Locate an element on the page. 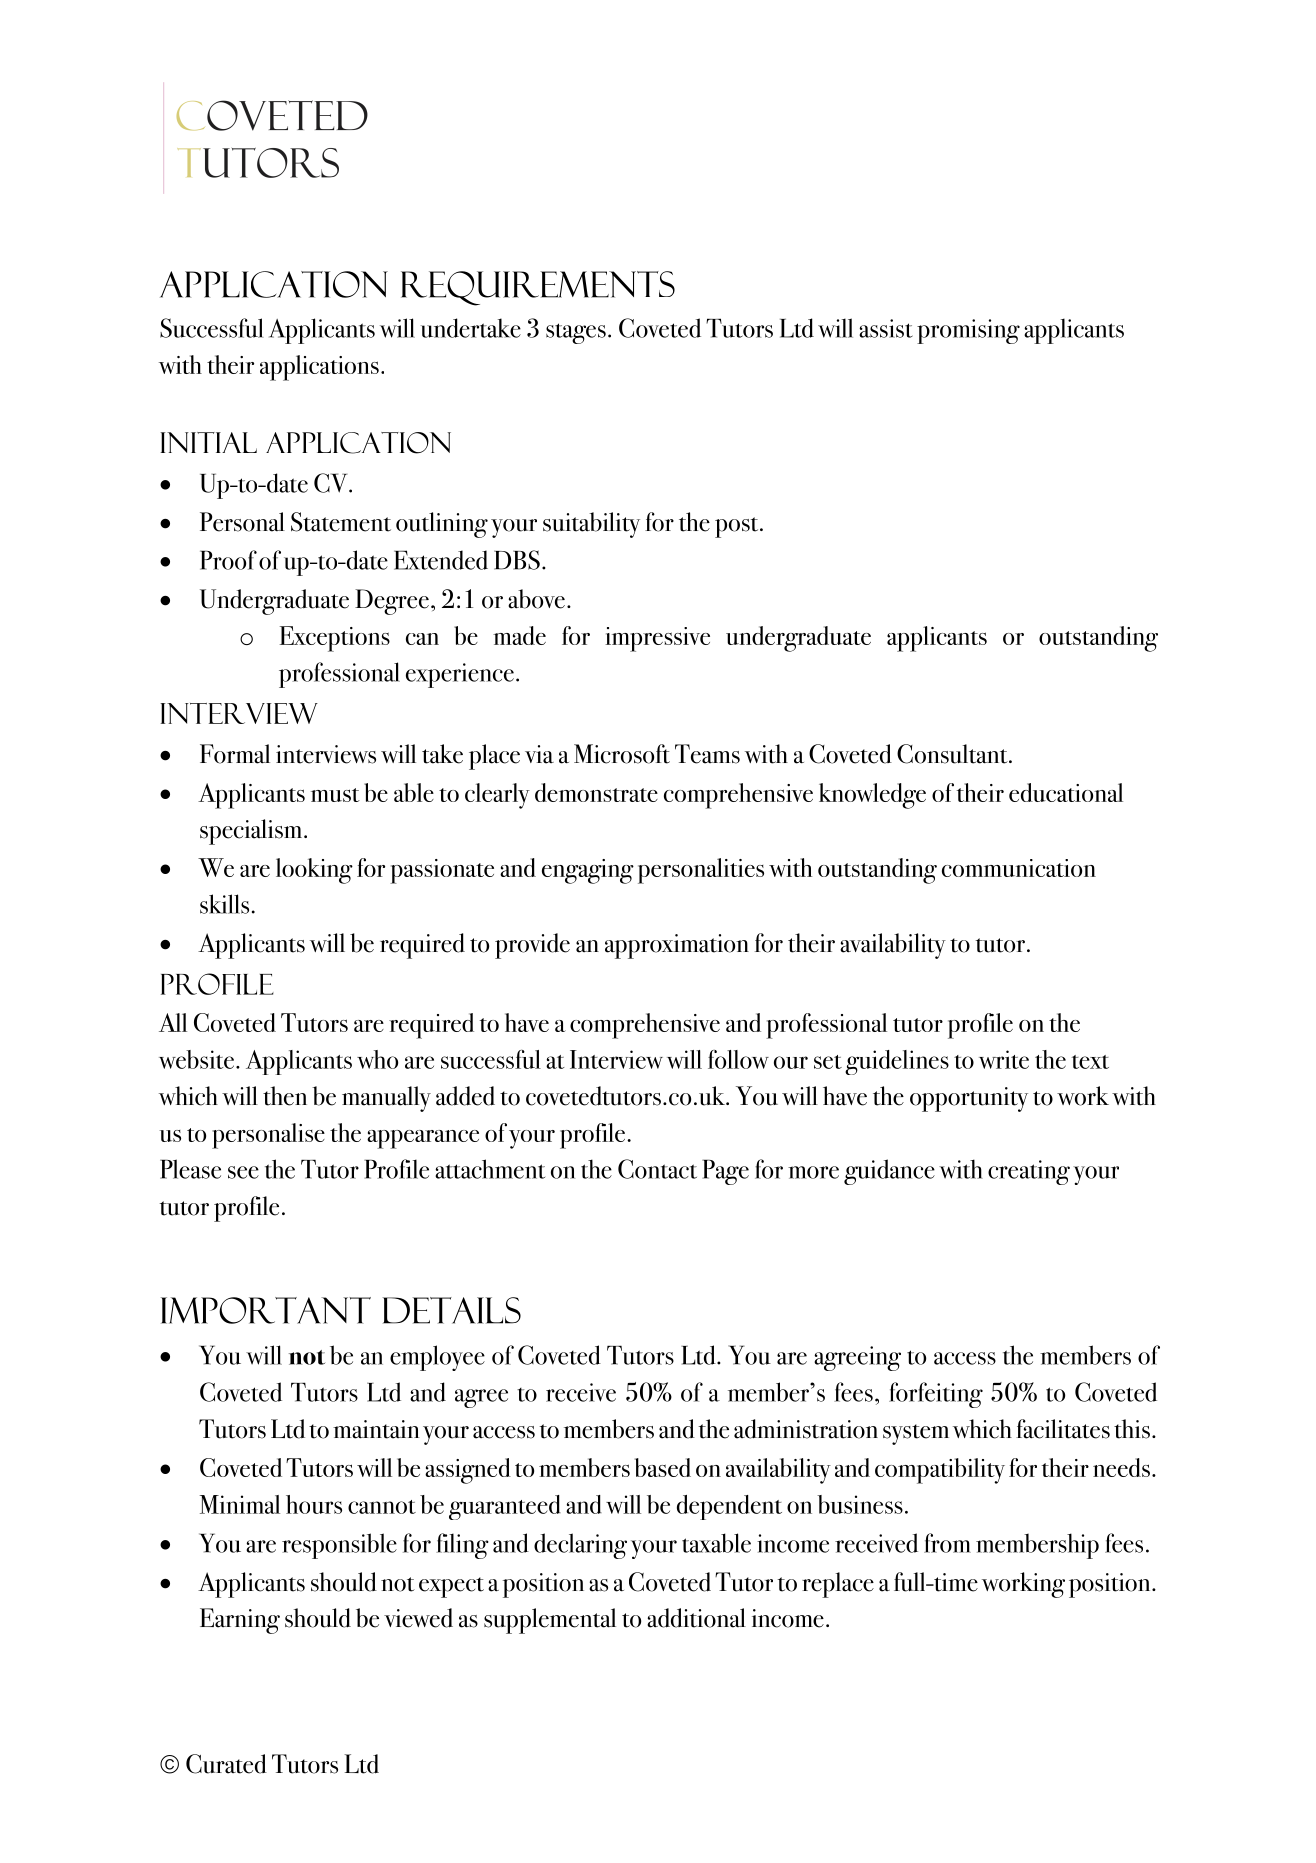 The height and width of the image is (1863, 1316). Initial is located at coordinates (208, 442).
